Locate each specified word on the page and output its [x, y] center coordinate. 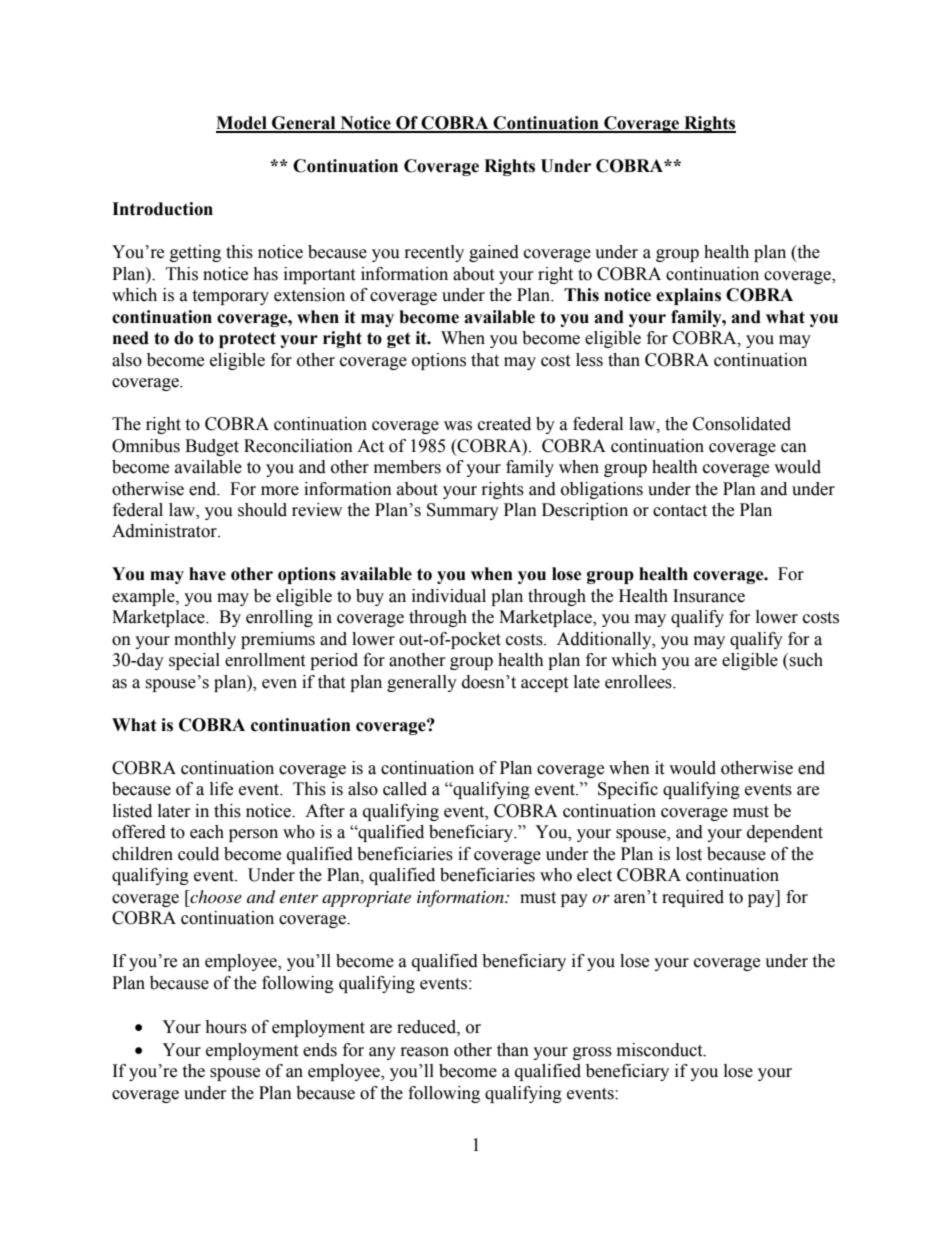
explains [688, 296]
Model [242, 124]
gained [494, 253]
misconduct [661, 1050]
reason [425, 1052]
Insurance [709, 596]
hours [226, 1027]
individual [449, 596]
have [207, 574]
